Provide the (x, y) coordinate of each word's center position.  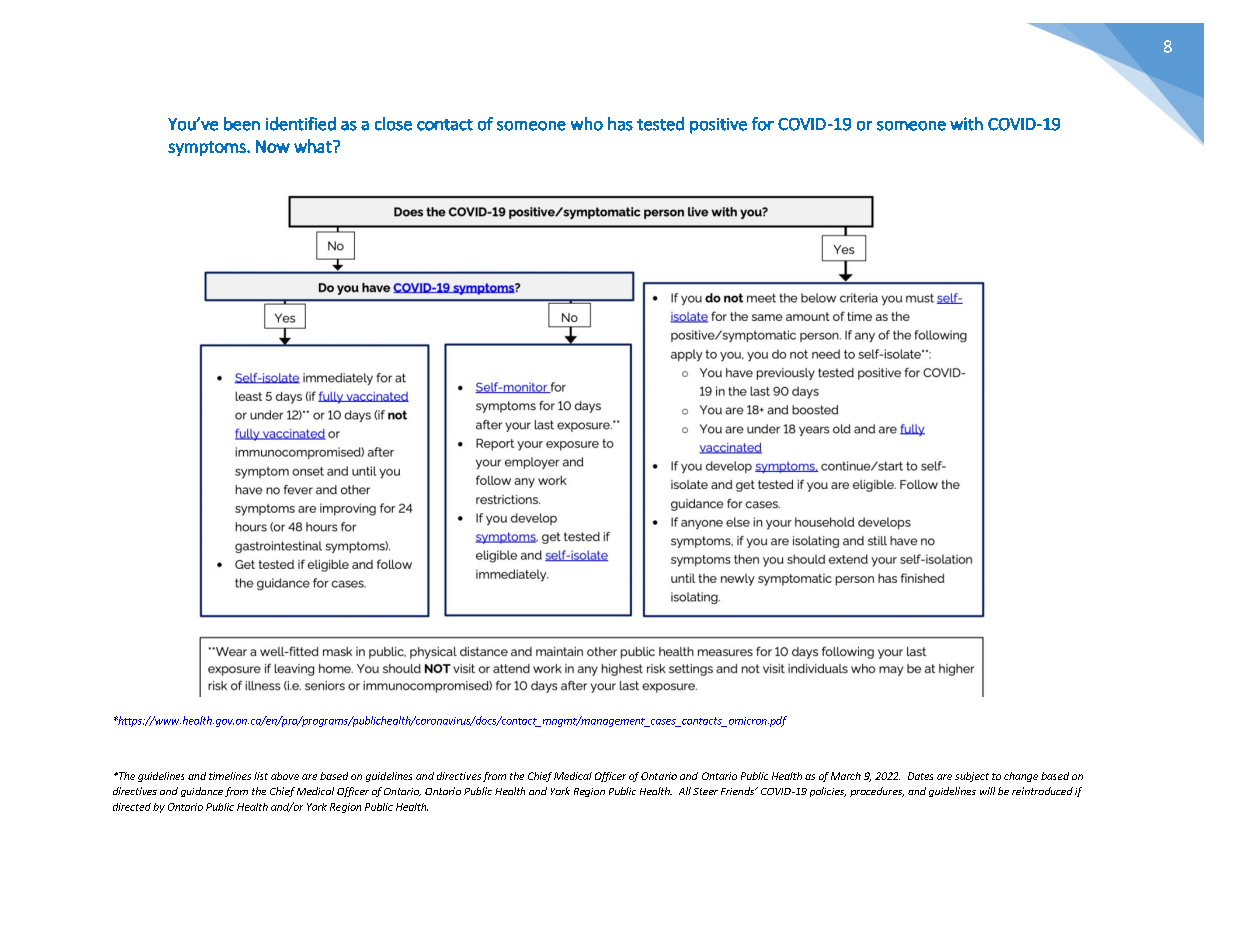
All (685, 791)
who (587, 124)
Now (273, 146)
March (846, 776)
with (966, 124)
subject (972, 777)
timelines (230, 776)
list (261, 776)
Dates (920, 776)
